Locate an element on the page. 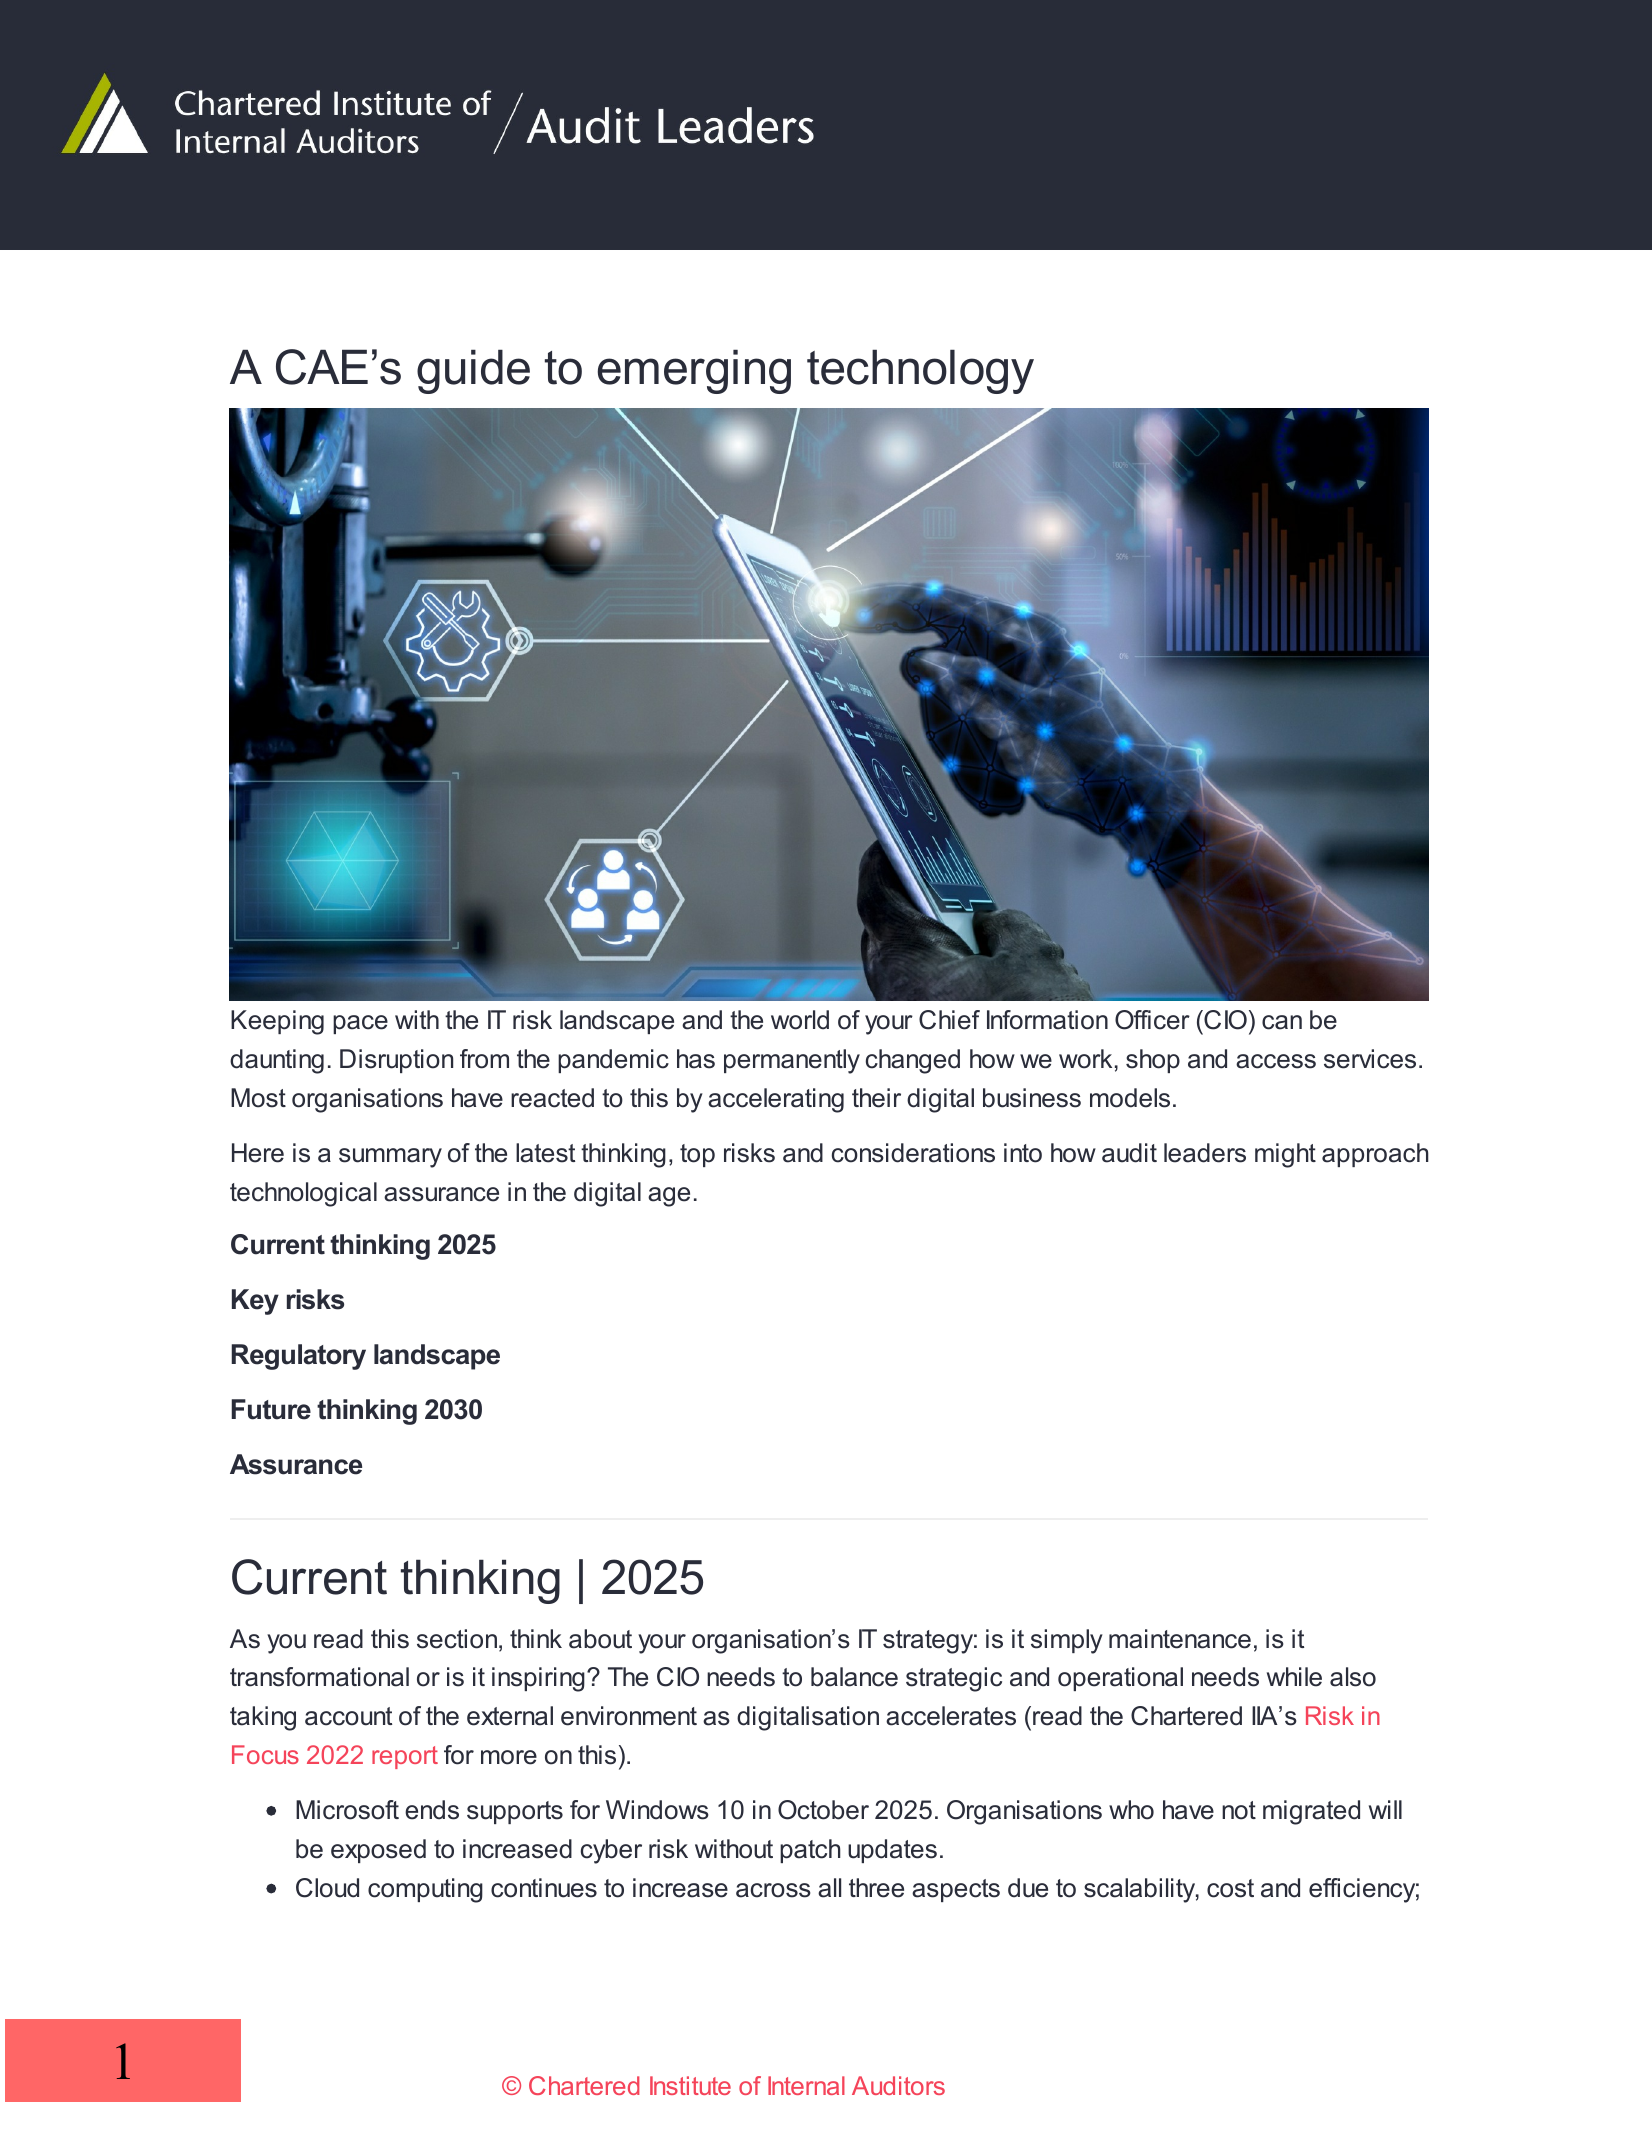 The width and height of the document is (1652, 2138). considerations is located at coordinates (913, 1153).
